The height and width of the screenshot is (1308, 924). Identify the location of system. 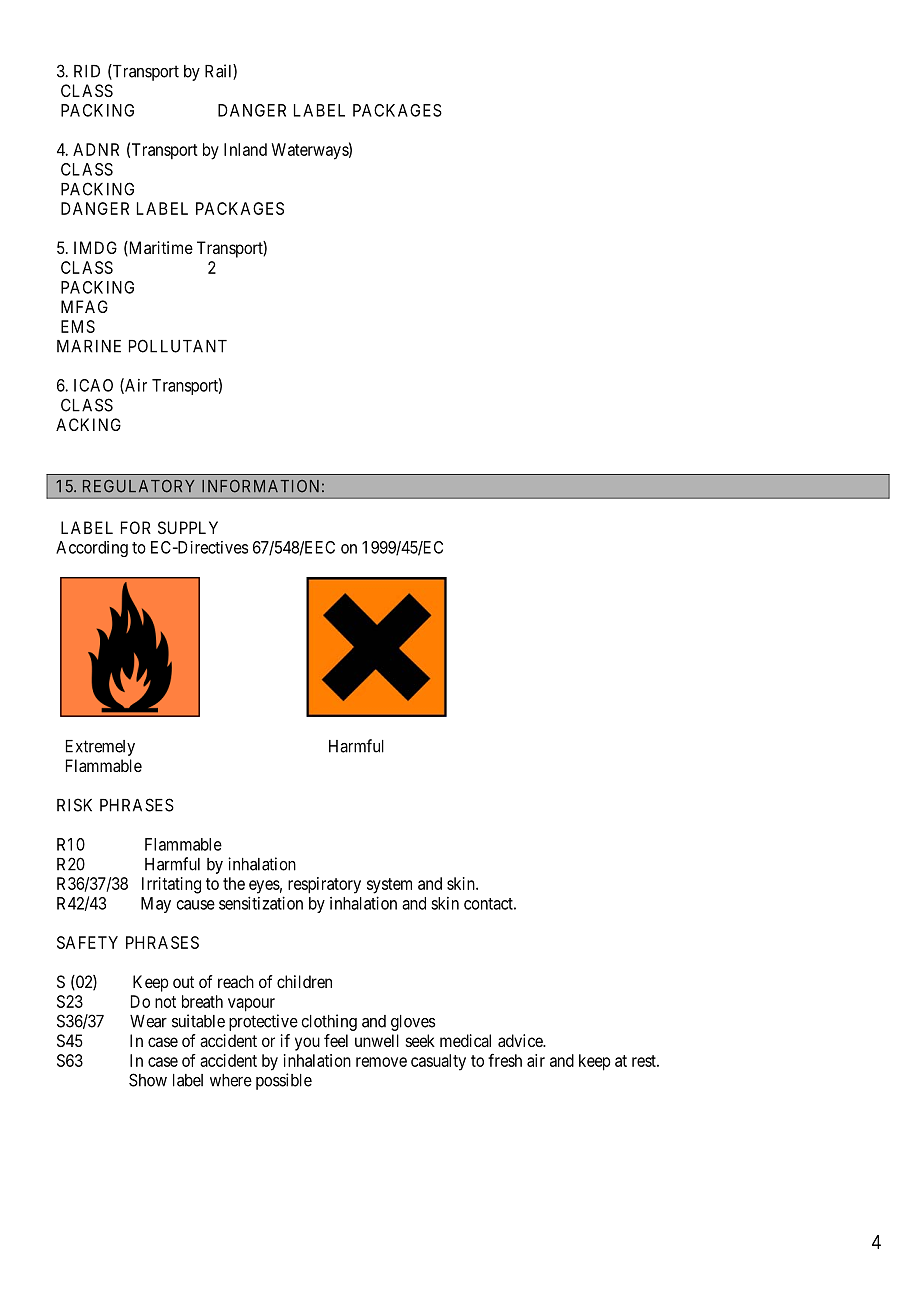
(389, 886).
